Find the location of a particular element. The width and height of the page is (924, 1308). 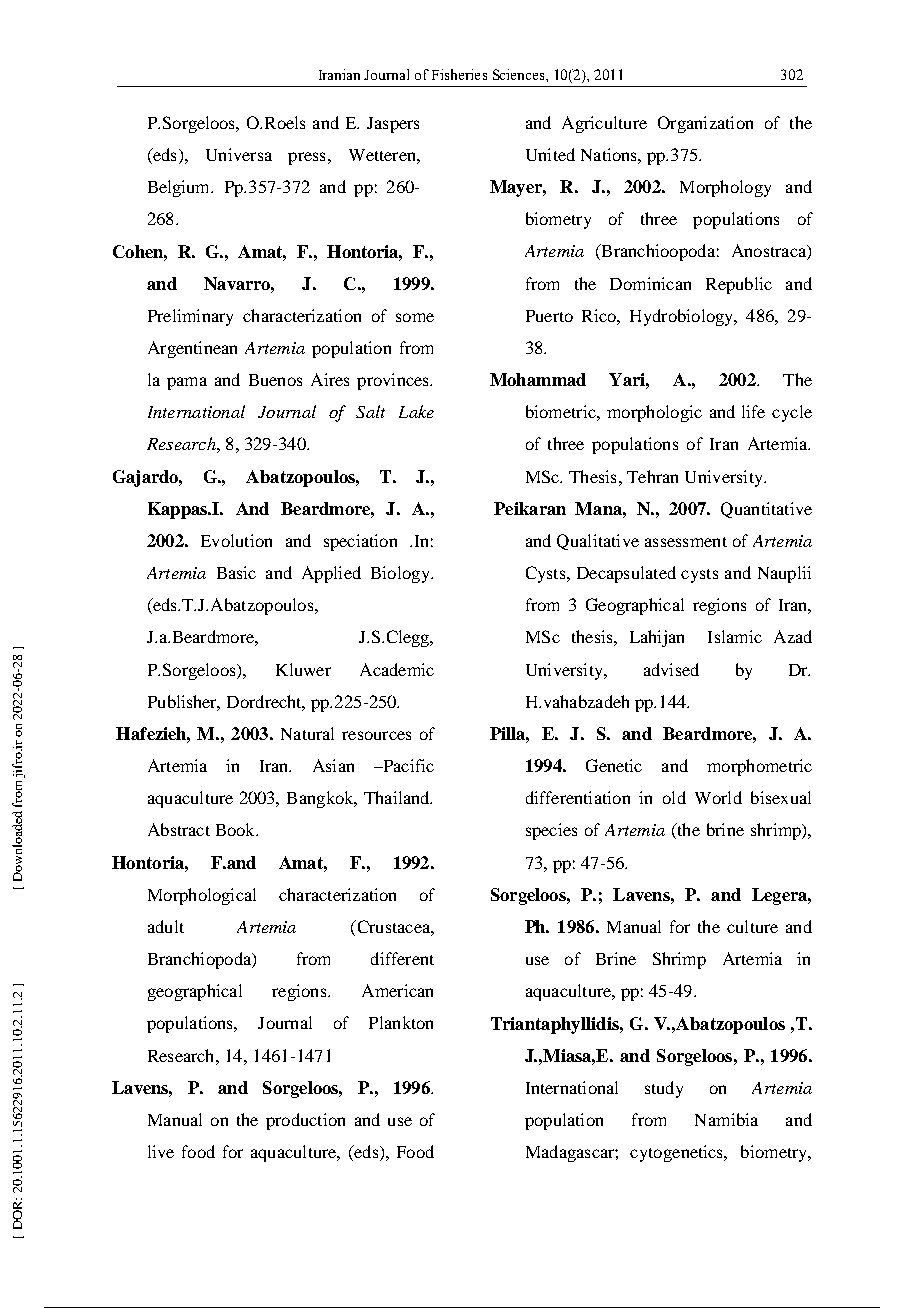

production is located at coordinates (305, 1121).
